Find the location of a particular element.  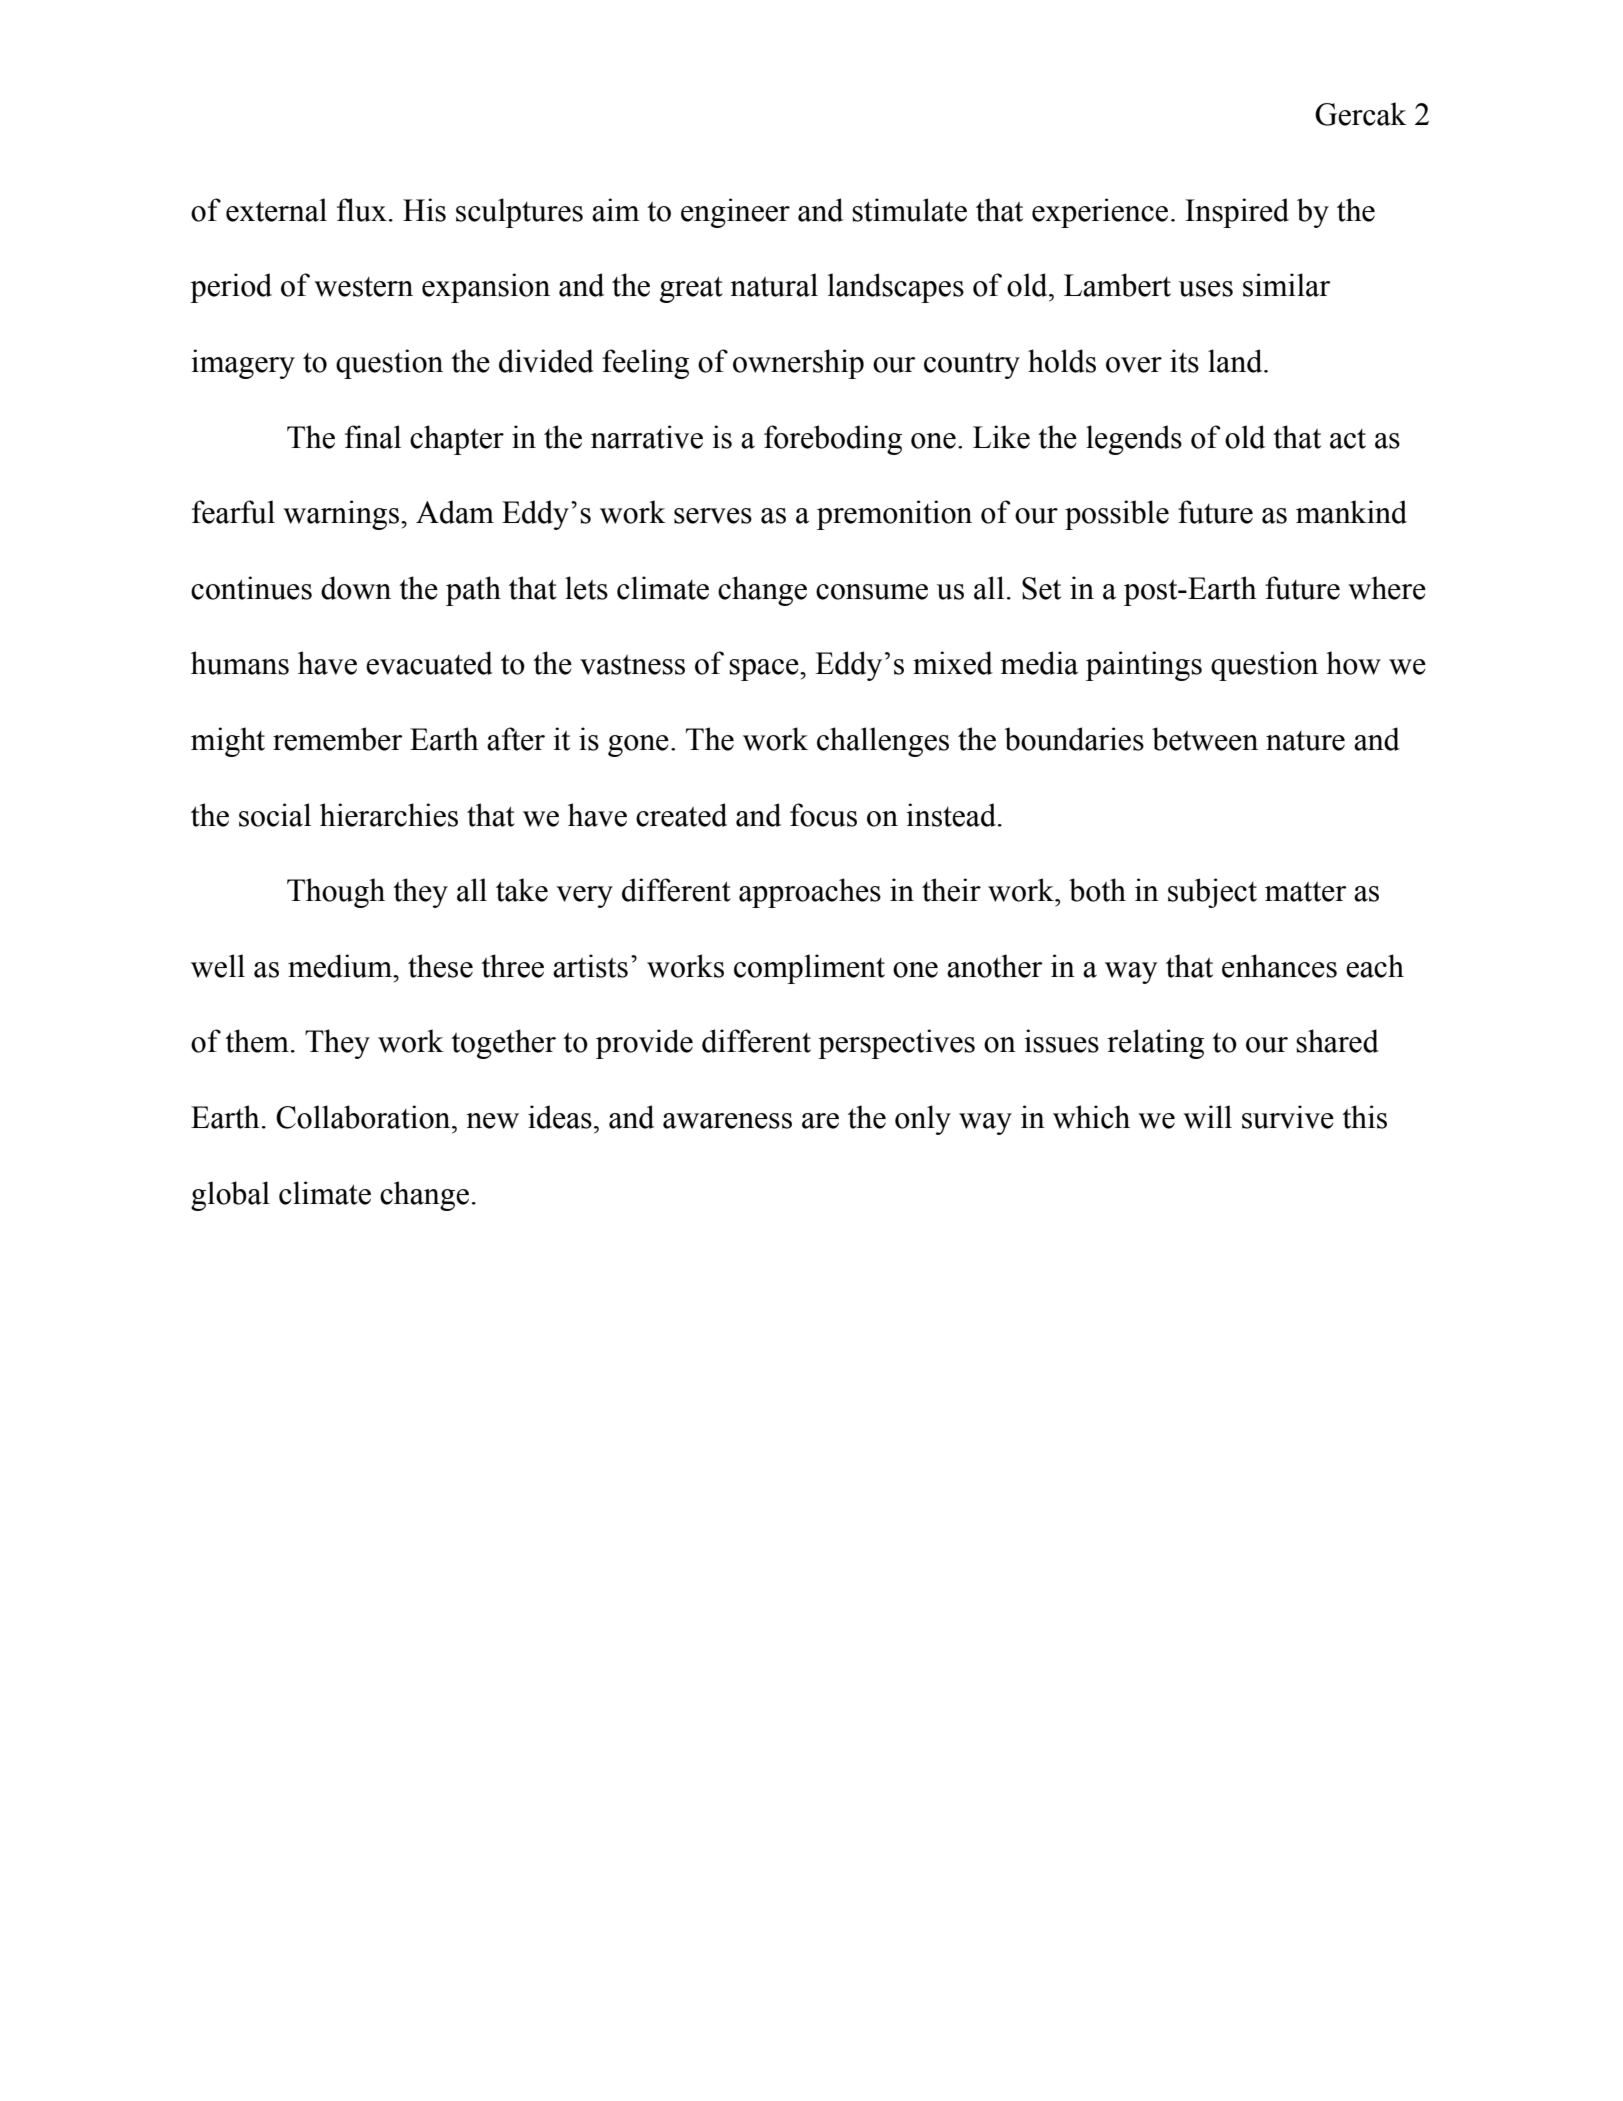

serves is located at coordinates (713, 516).
